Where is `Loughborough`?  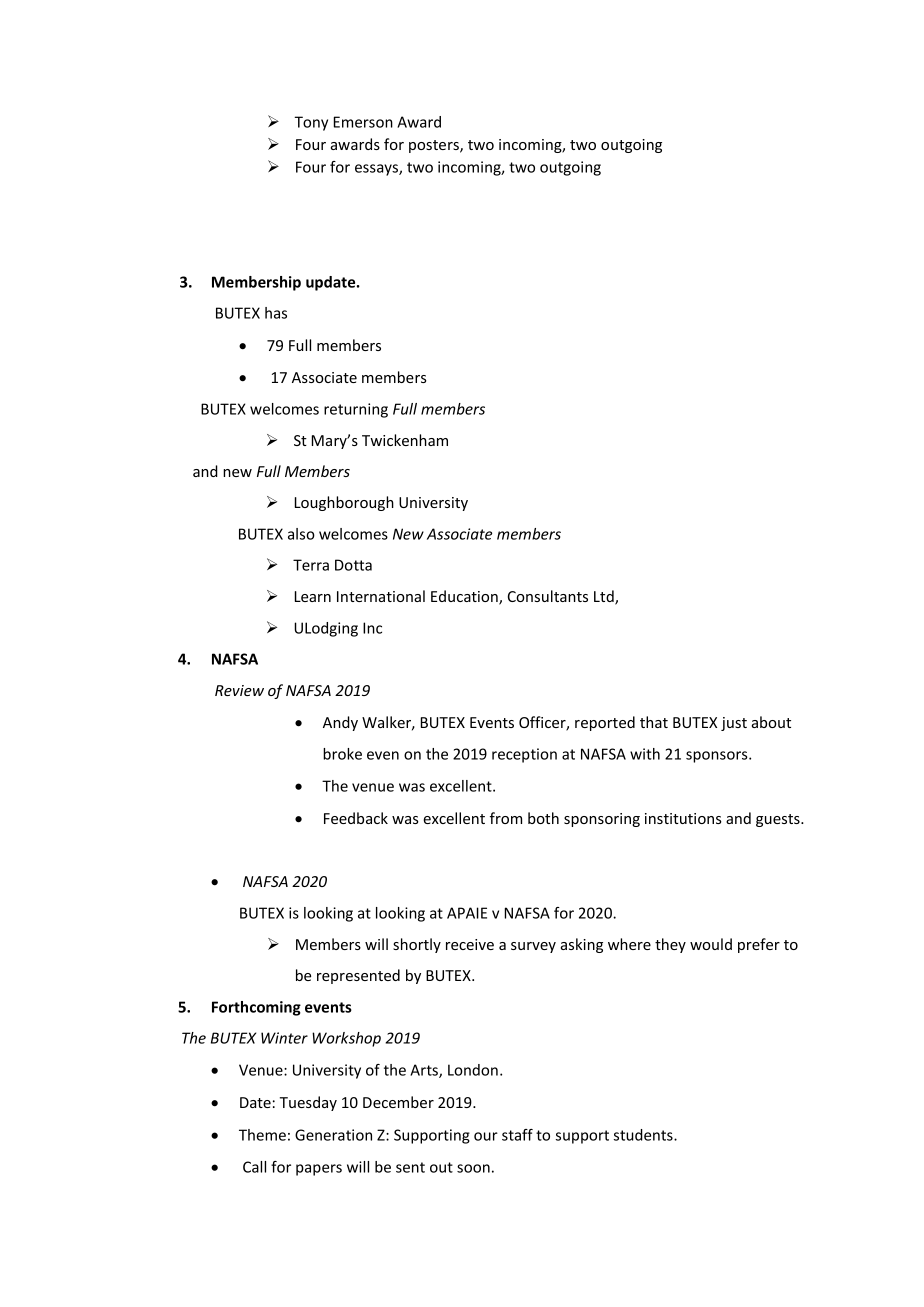 Loughborough is located at coordinates (344, 503).
